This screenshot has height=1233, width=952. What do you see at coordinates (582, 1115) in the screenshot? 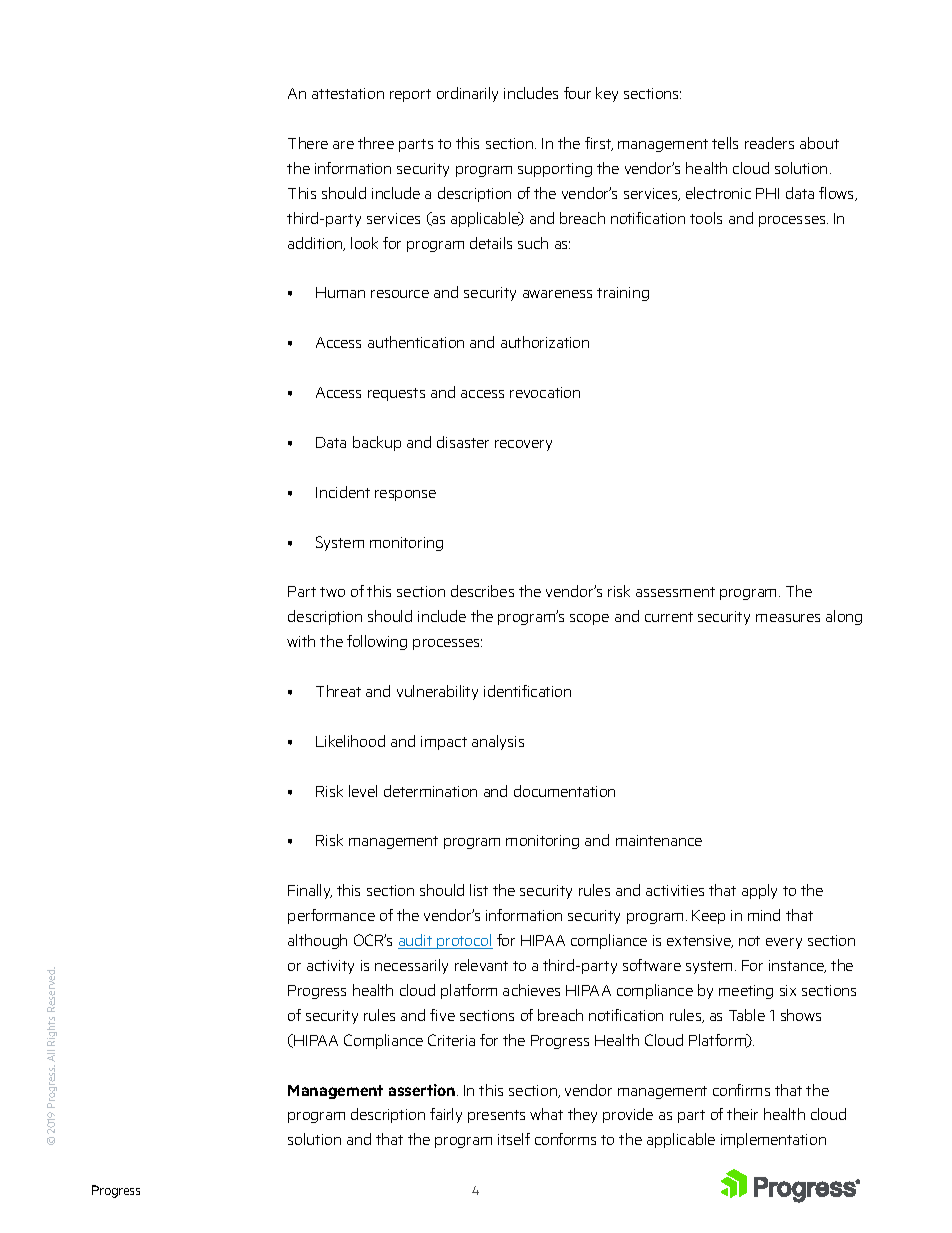
I see `they` at bounding box center [582, 1115].
